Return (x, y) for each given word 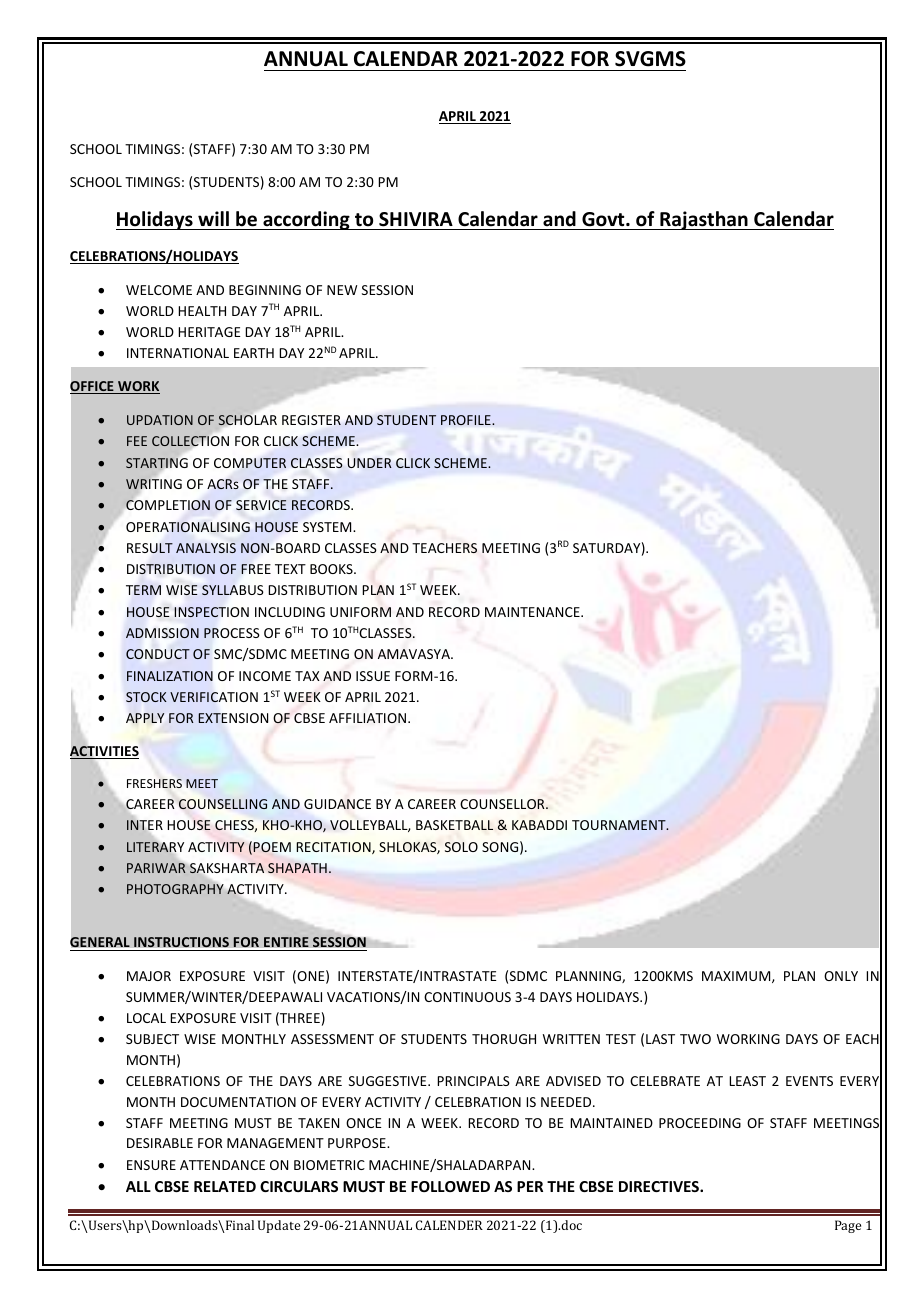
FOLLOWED (450, 1186)
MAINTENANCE (533, 612)
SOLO (461, 847)
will (213, 218)
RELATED (225, 1186)
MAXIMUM (737, 977)
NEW (342, 290)
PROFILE (467, 420)
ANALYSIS (206, 548)
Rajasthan (704, 220)
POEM (272, 847)
